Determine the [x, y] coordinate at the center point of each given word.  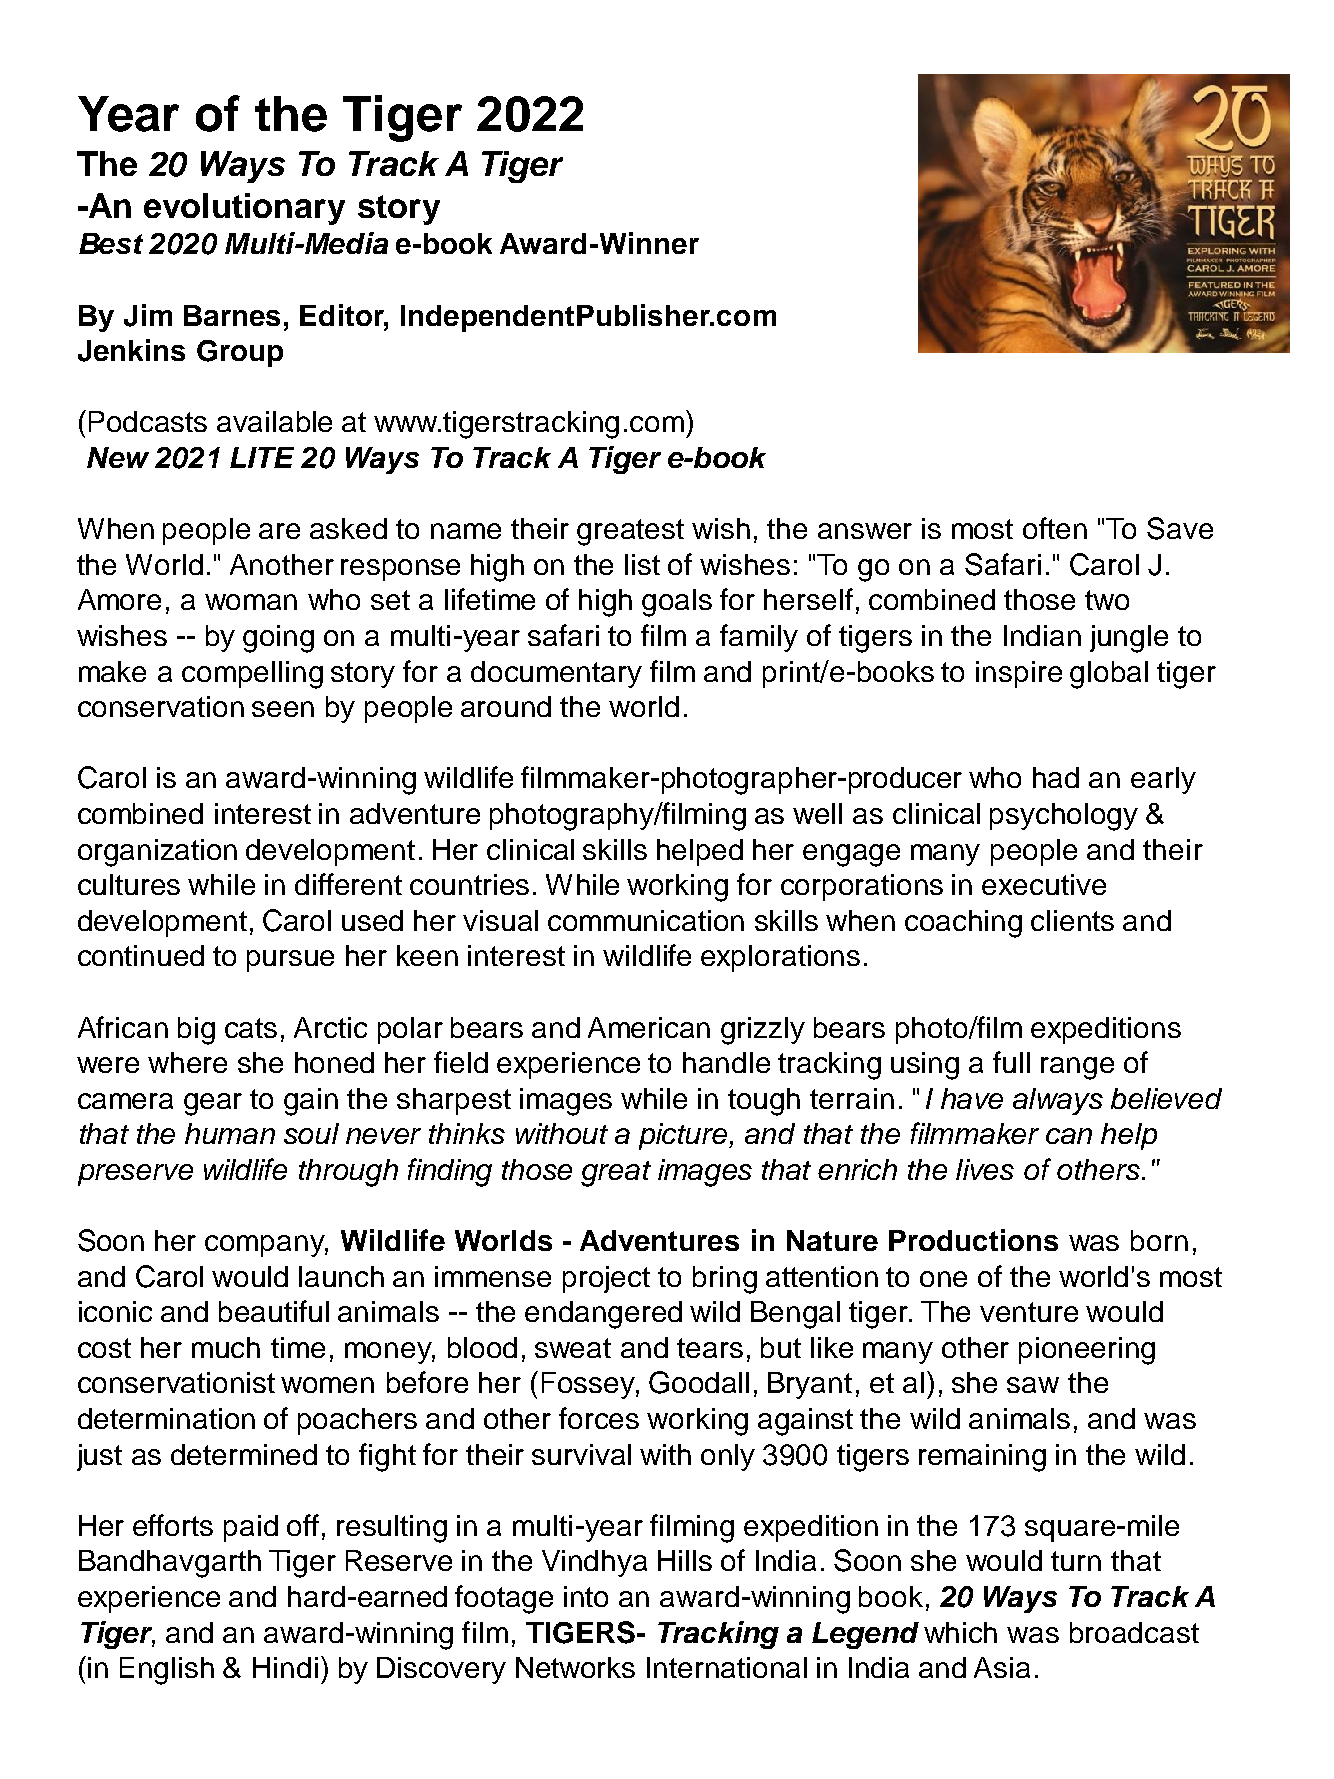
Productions [973, 1240]
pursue [290, 961]
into [586, 1596]
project [606, 1279]
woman [251, 602]
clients [1072, 920]
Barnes [232, 315]
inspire [1019, 674]
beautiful [274, 1311]
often [1055, 528]
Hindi [285, 1667]
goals [677, 603]
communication [646, 920]
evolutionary [244, 209]
